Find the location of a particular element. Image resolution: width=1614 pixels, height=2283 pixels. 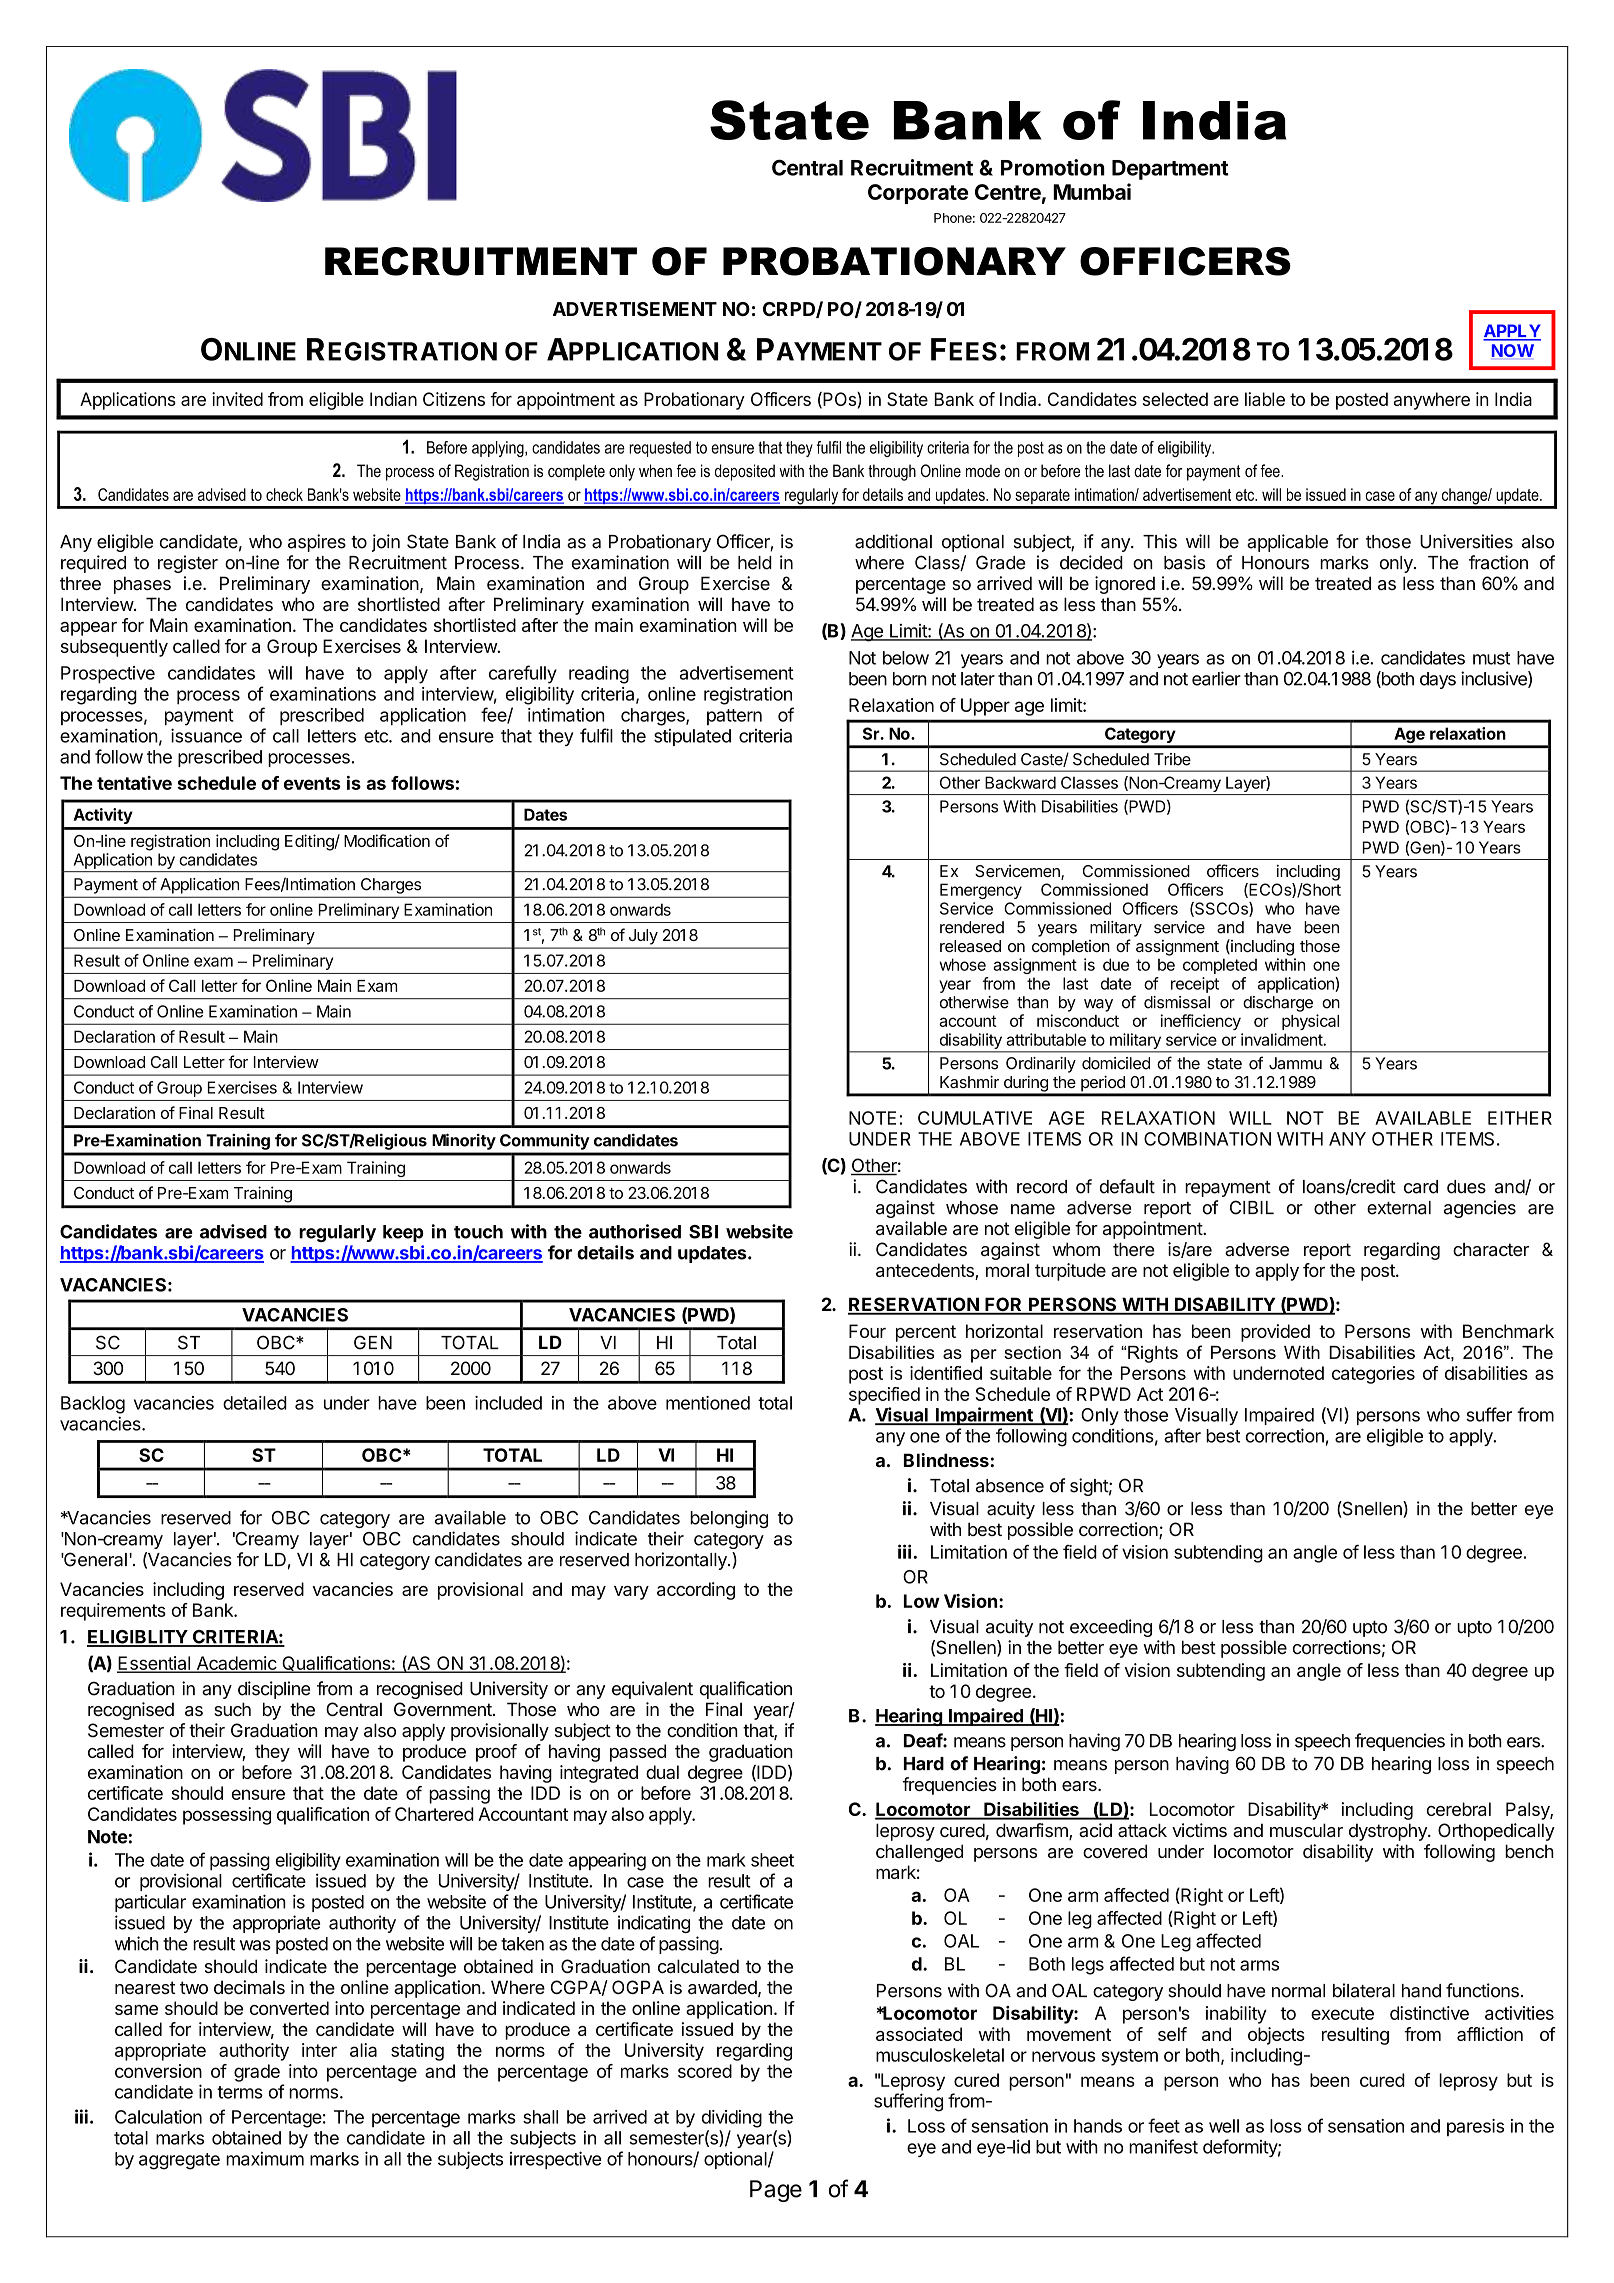

Department is located at coordinates (1170, 170).
